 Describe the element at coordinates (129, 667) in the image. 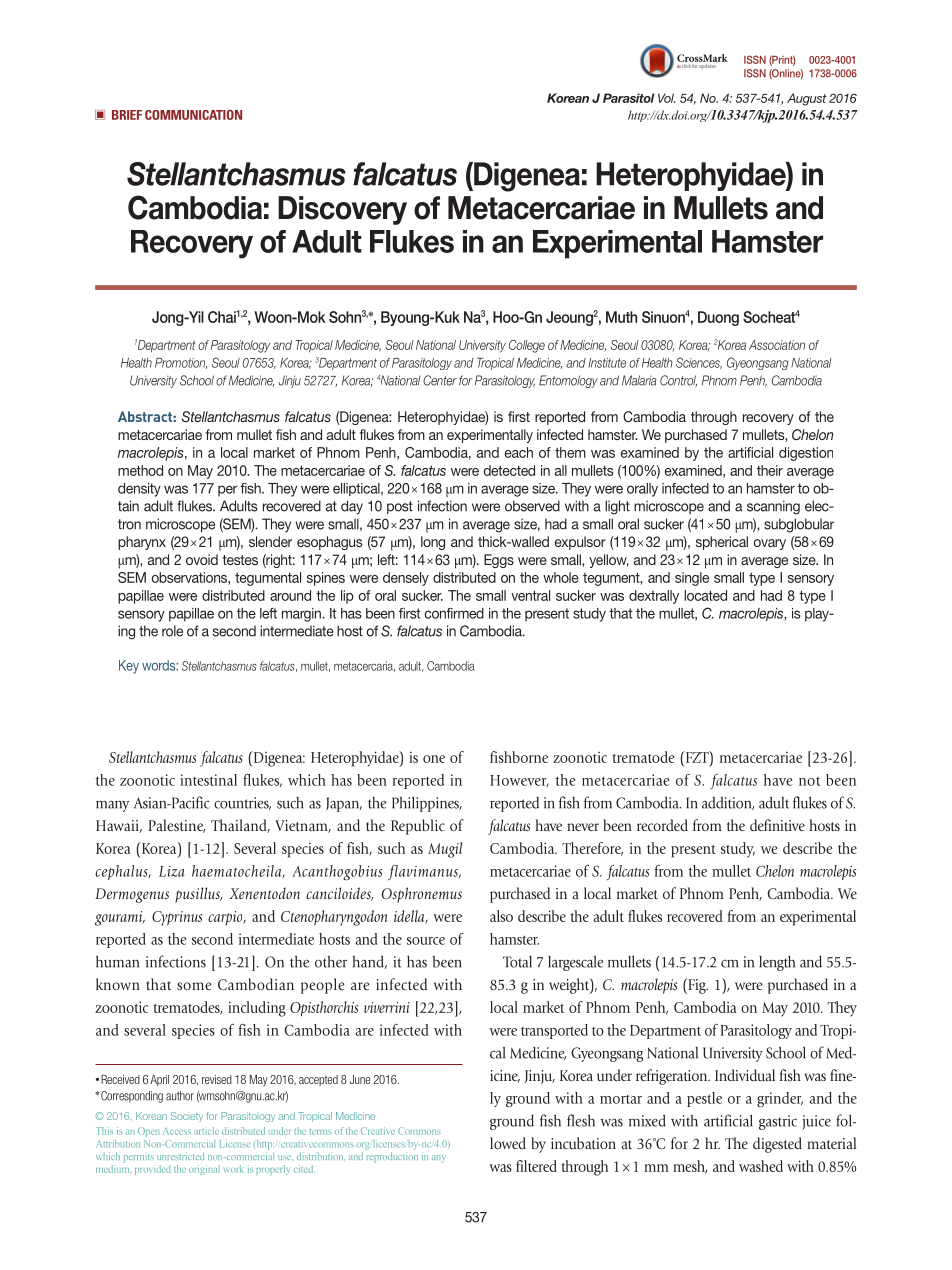

I see `Key` at that location.
